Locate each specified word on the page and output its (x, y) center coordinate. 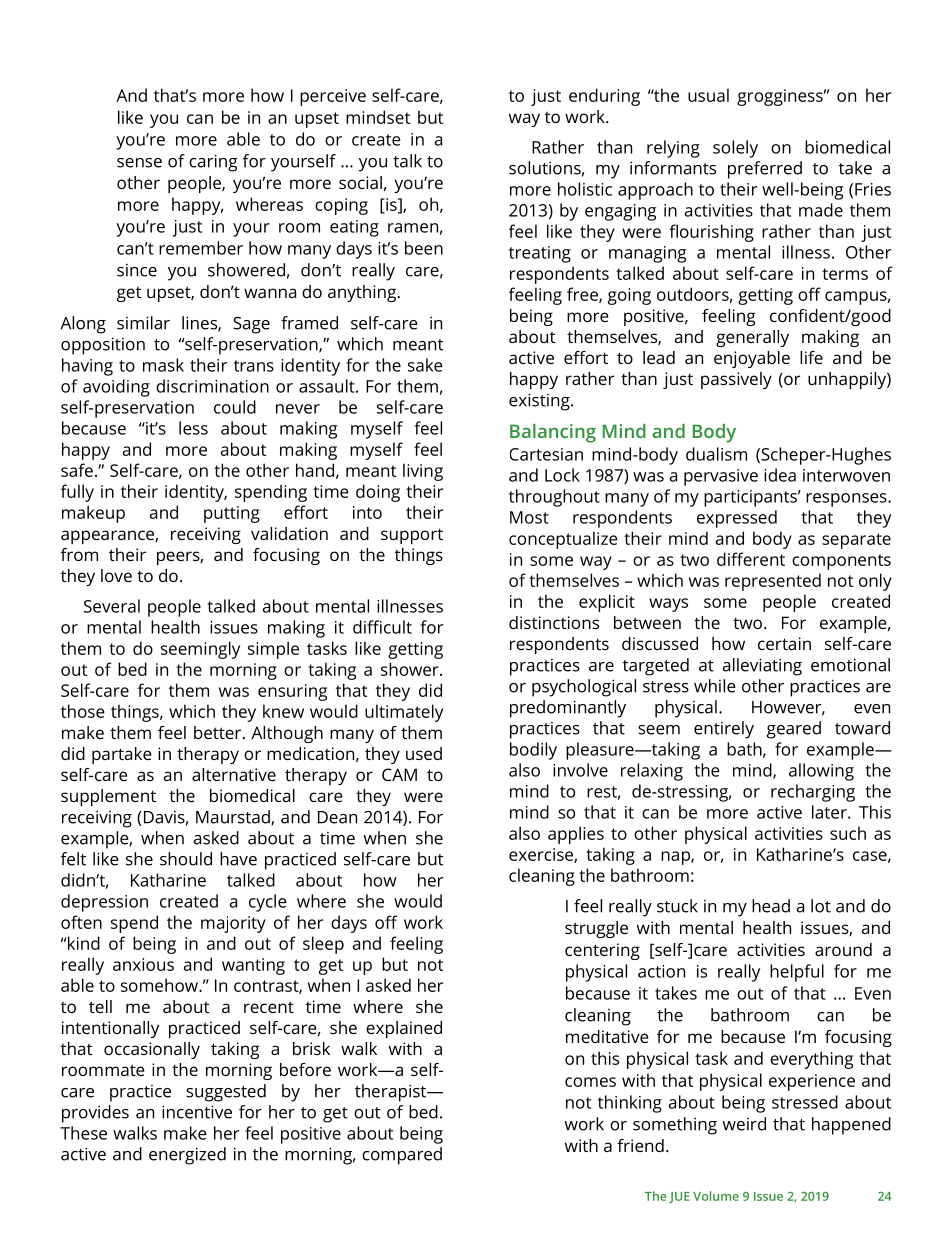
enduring (604, 97)
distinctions (554, 622)
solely (735, 149)
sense (139, 163)
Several (112, 606)
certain (784, 643)
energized (187, 1156)
